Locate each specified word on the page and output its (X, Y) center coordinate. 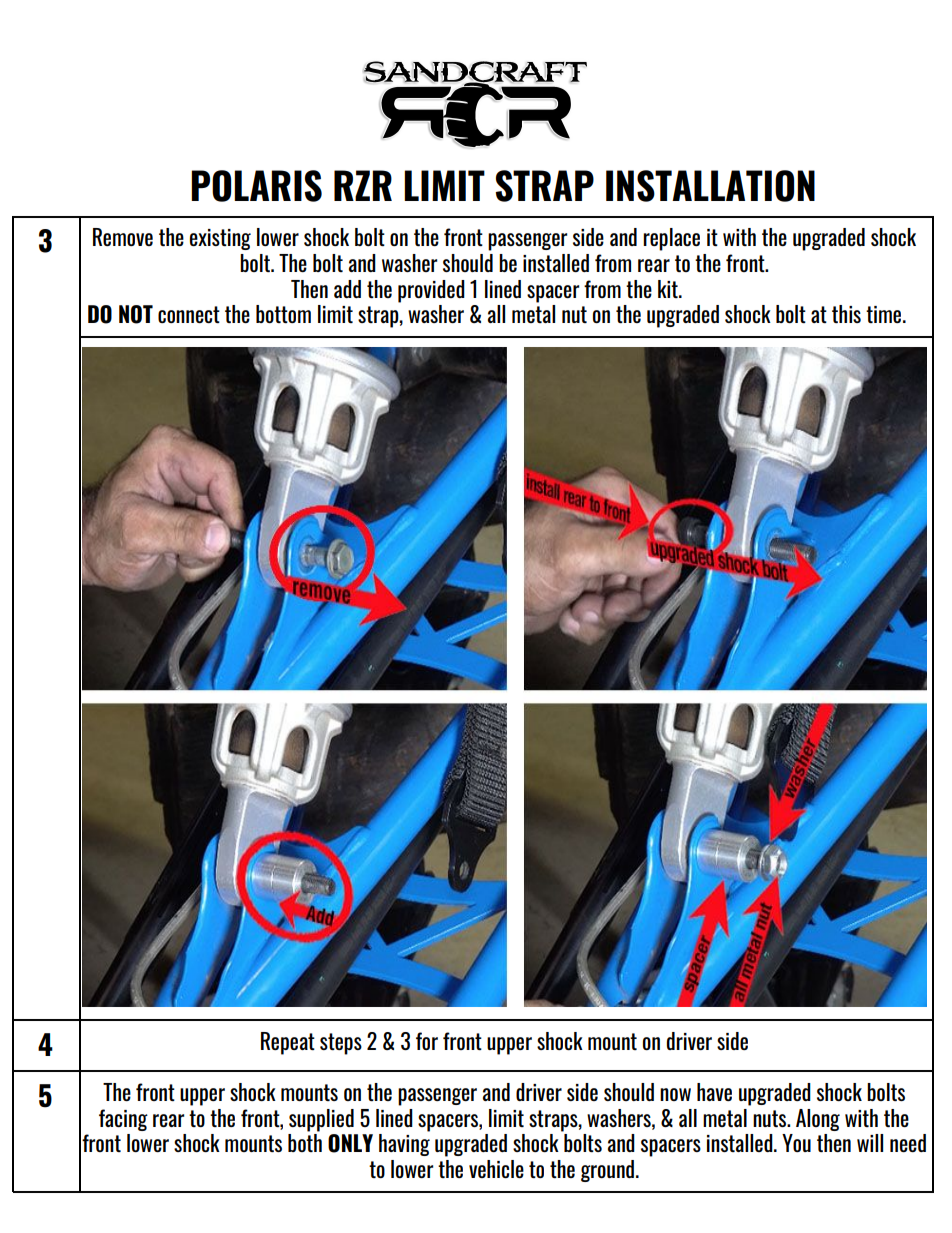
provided (431, 291)
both (305, 1143)
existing (220, 239)
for (427, 1041)
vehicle (496, 1169)
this (846, 314)
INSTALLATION (710, 186)
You (796, 1143)
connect (189, 314)
